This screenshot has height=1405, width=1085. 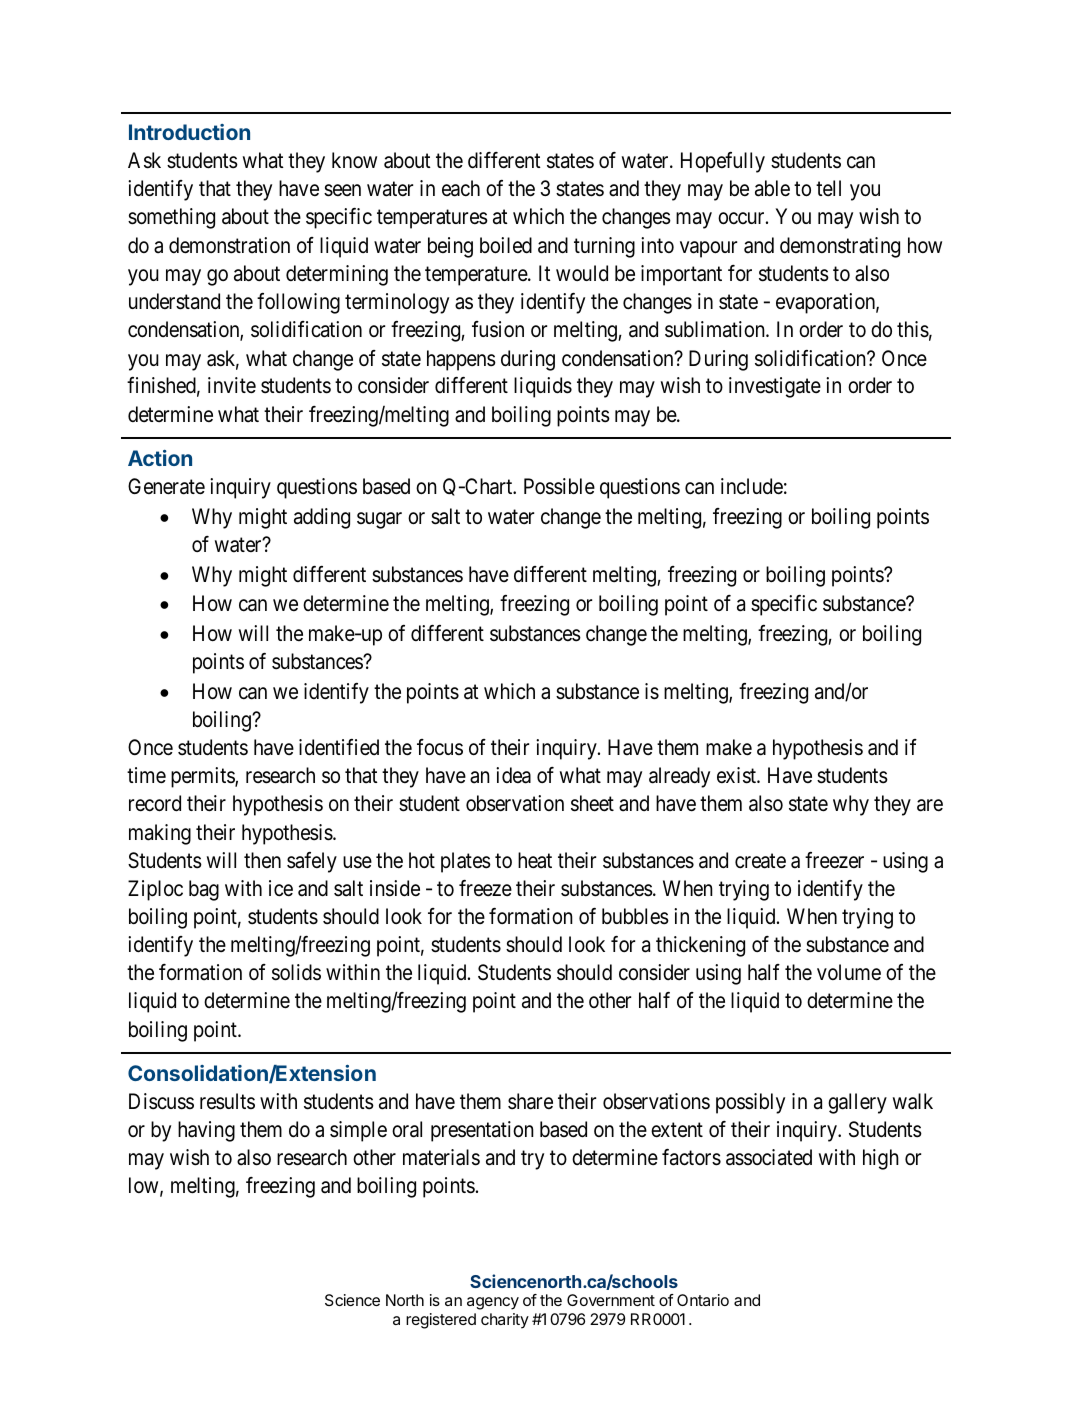 I want to click on agency, so click(x=493, y=1303).
